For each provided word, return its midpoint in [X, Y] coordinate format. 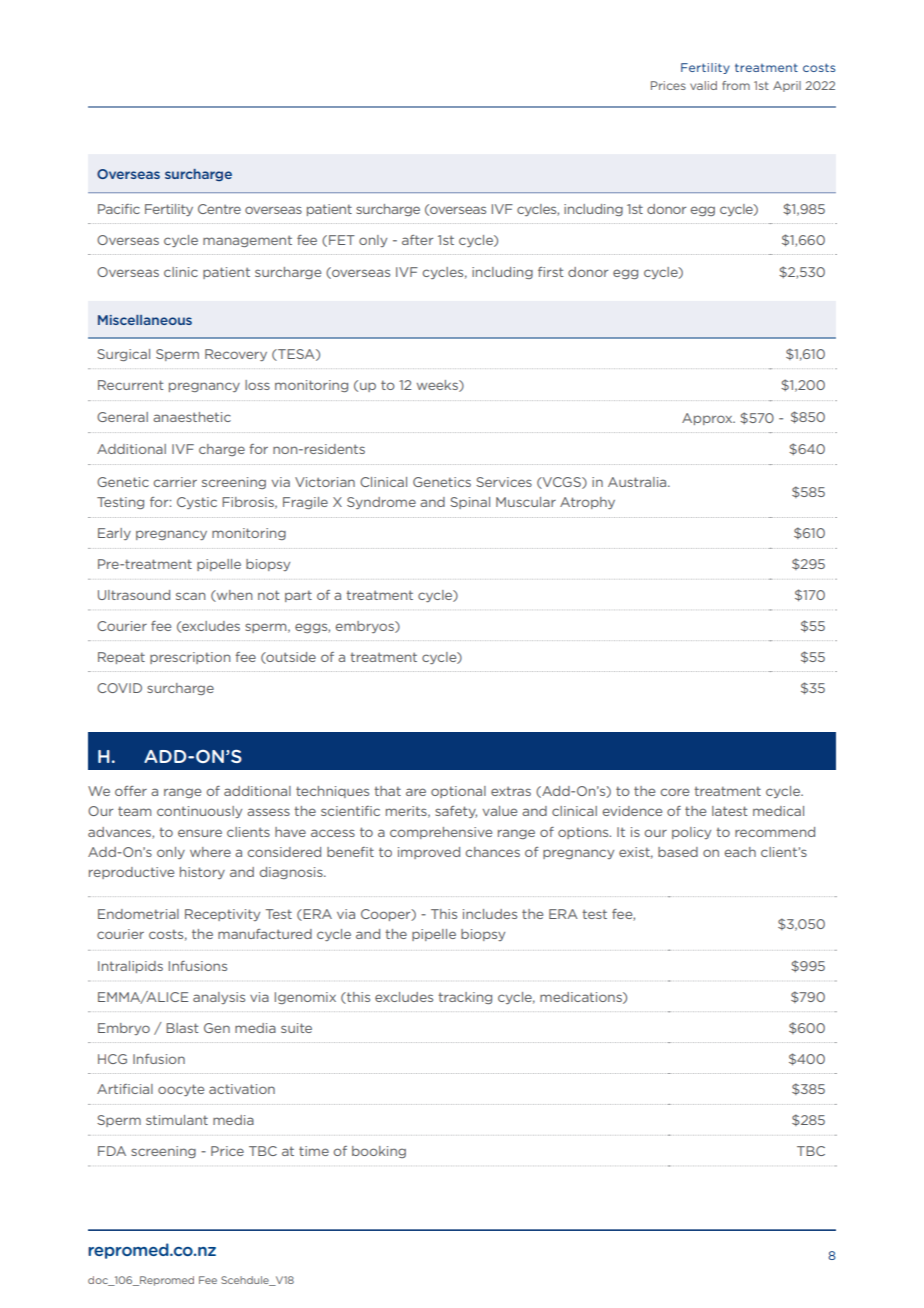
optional [458, 792]
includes [490, 914]
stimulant [177, 1120]
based [678, 852]
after [417, 240]
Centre [219, 209]
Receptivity [222, 915]
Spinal [470, 503]
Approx [708, 419]
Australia [638, 482]
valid [703, 85]
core [674, 792]
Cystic [197, 503]
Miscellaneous [145, 320]
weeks [438, 386]
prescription [190, 658]
